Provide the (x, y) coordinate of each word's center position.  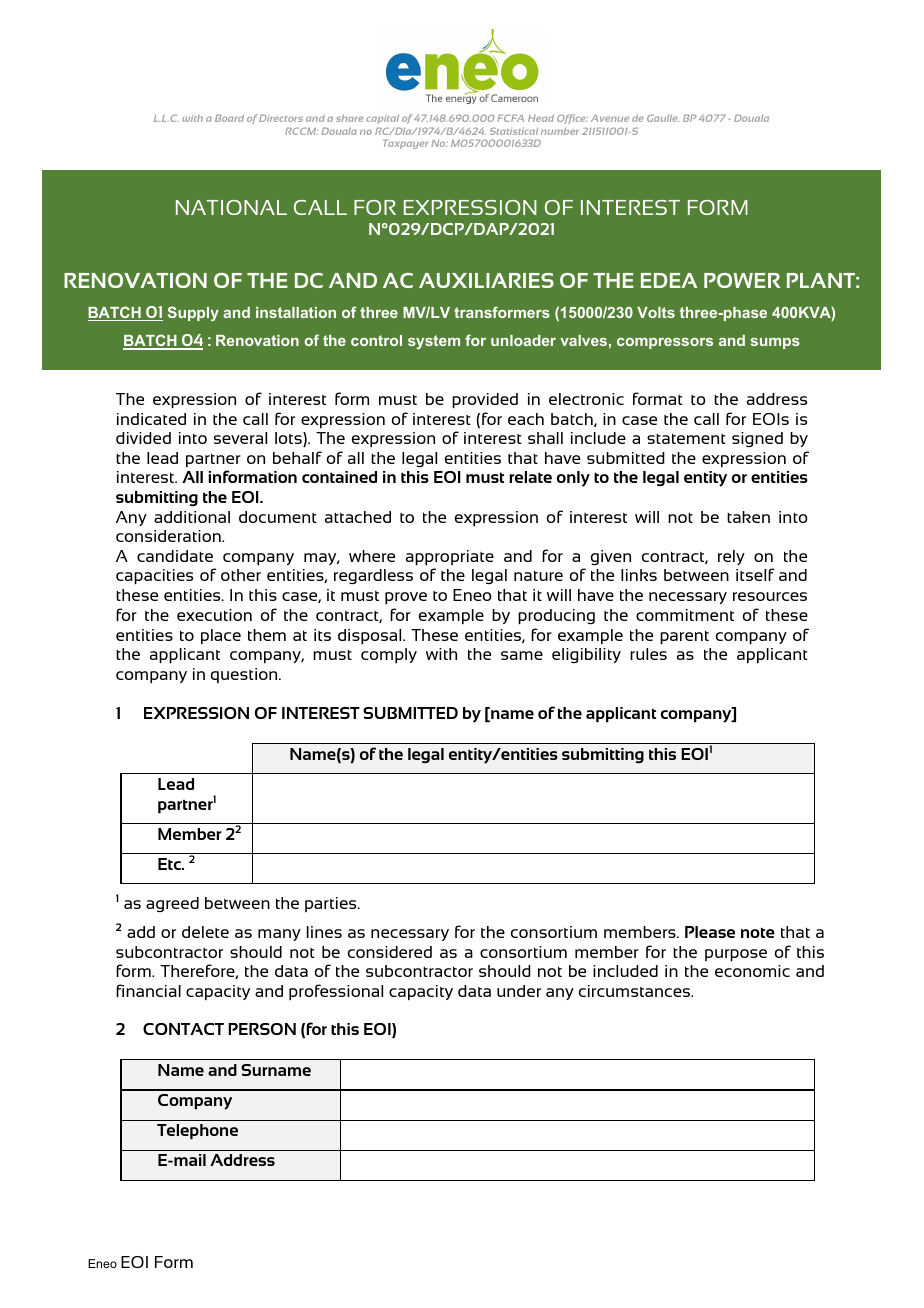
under (519, 991)
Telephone (197, 1131)
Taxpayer (406, 144)
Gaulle (663, 118)
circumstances (636, 991)
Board (229, 118)
